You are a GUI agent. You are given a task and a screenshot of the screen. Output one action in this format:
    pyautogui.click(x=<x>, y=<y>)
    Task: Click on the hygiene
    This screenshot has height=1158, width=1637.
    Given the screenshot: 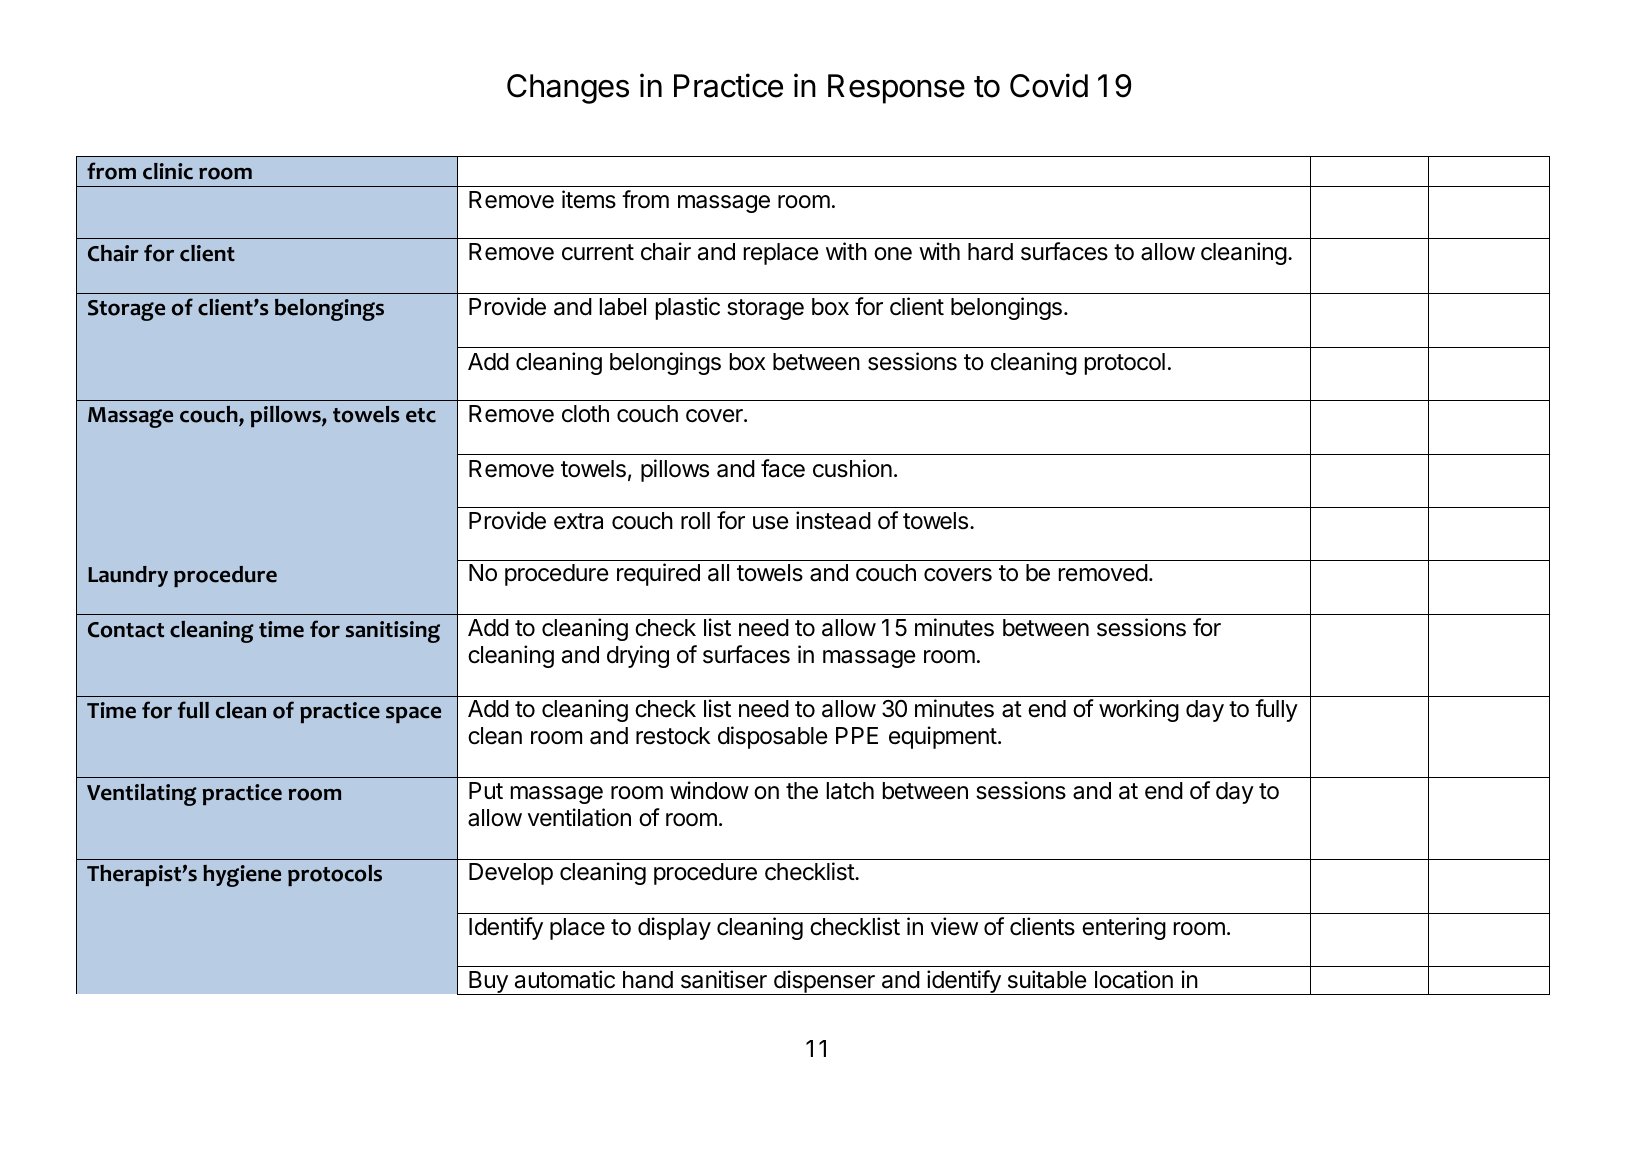 What is the action you would take?
    pyautogui.click(x=242, y=876)
